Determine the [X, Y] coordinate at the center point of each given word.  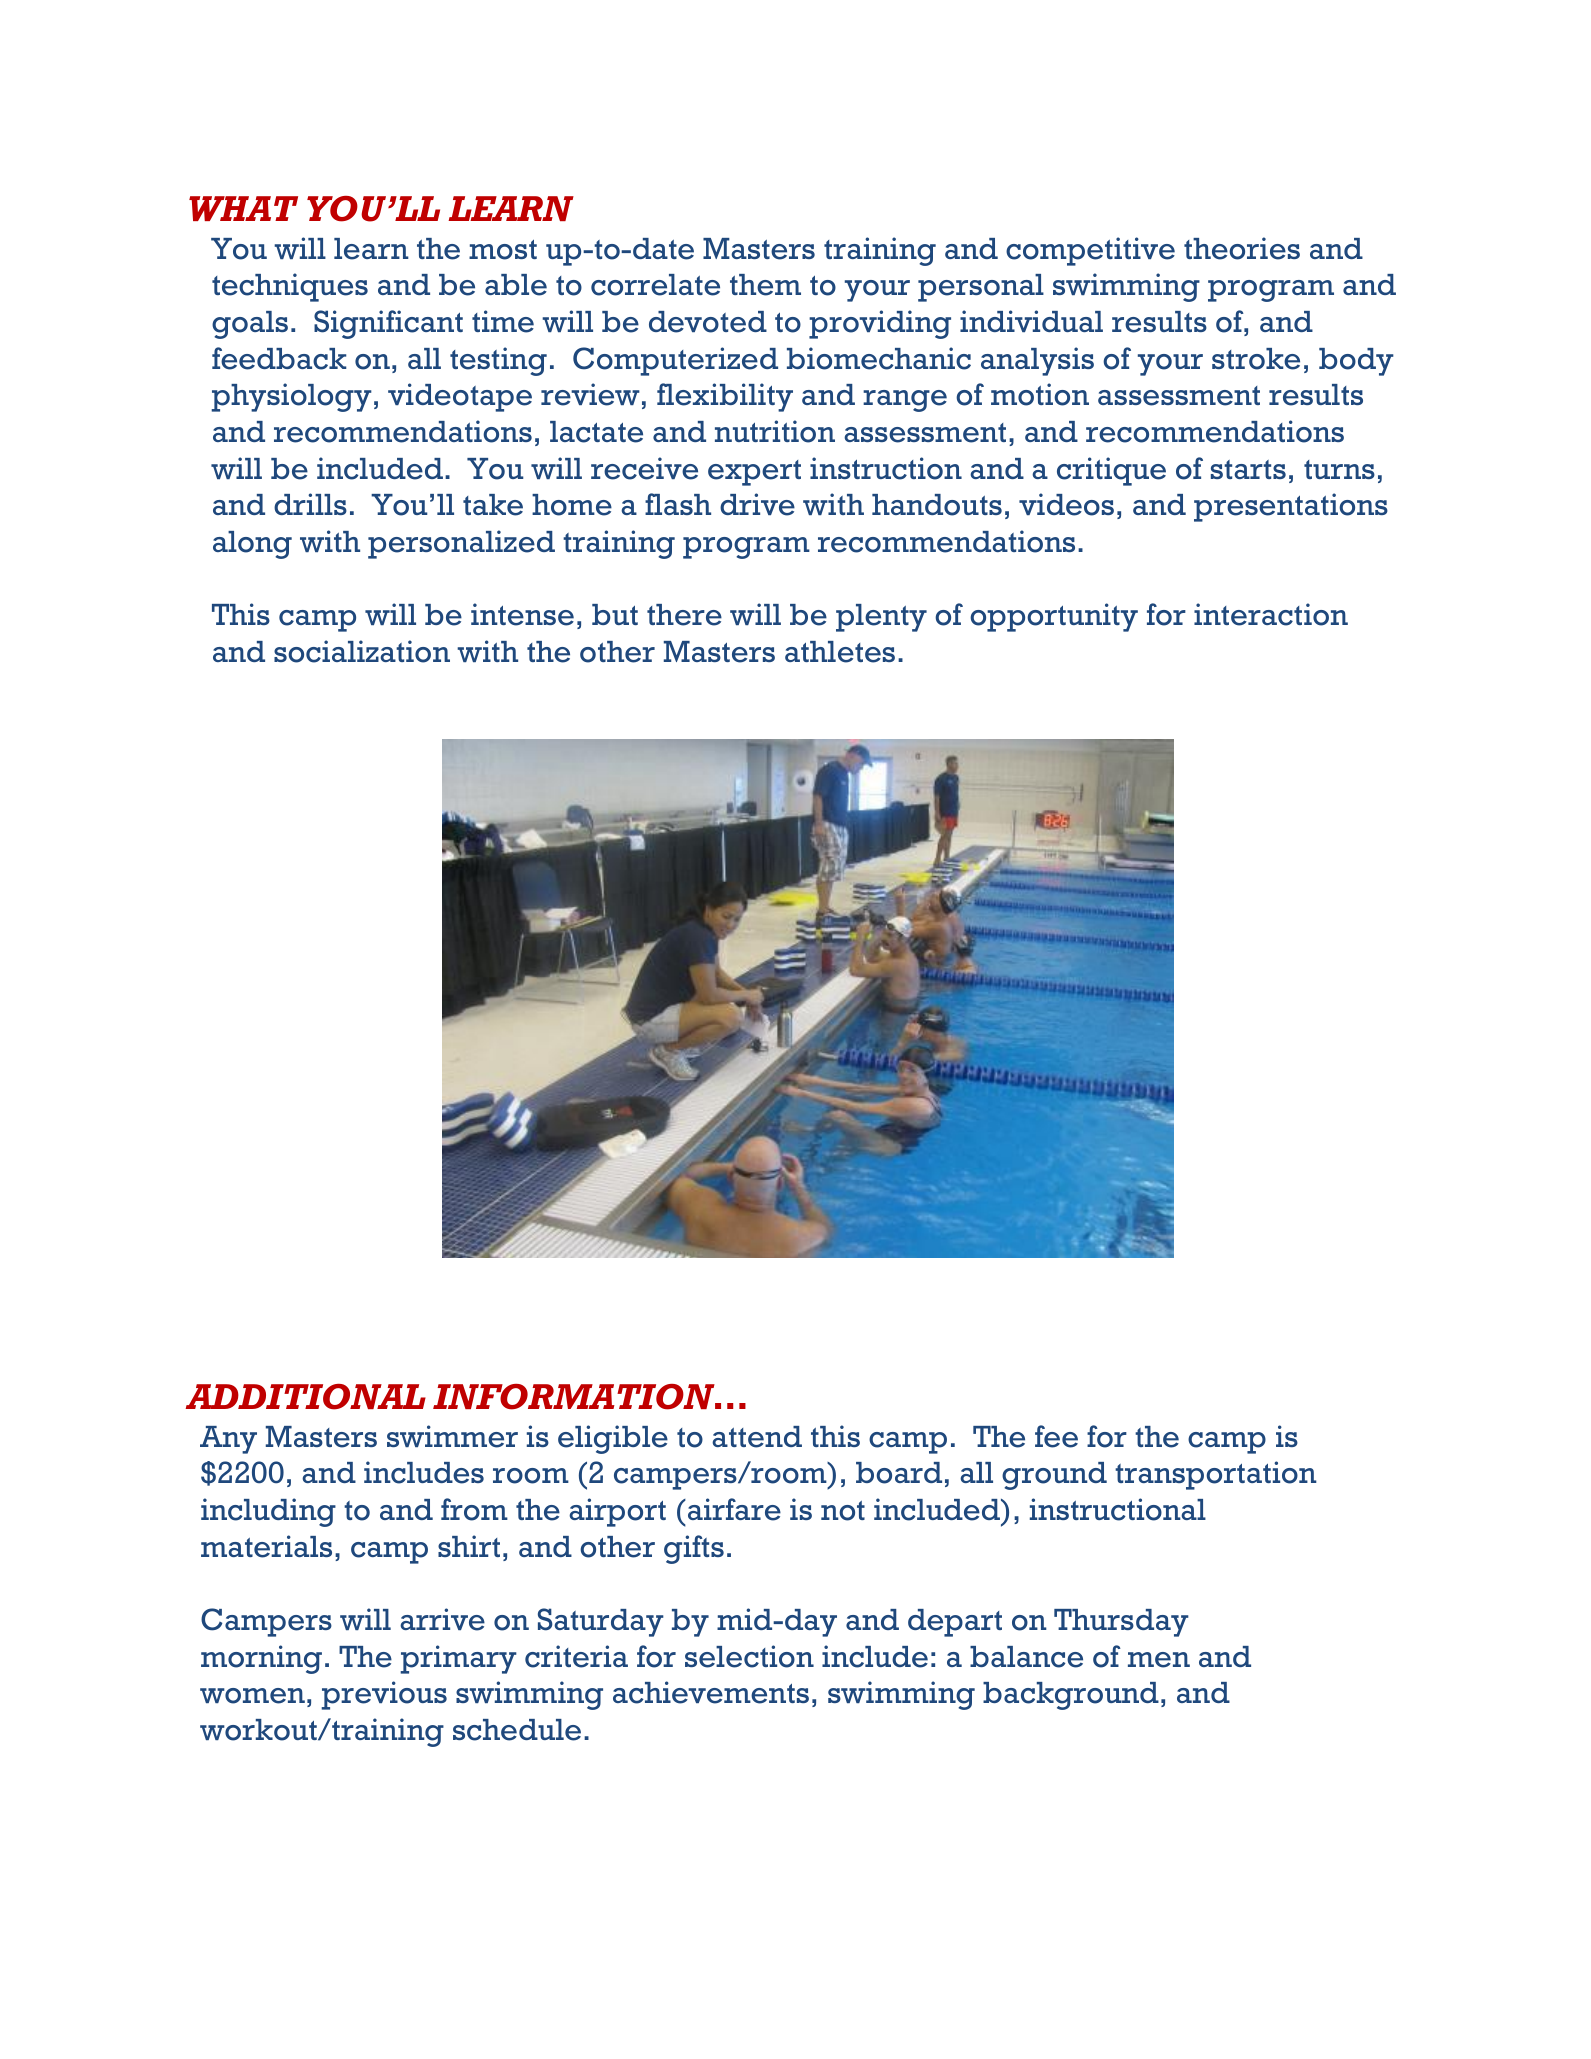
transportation [1216, 1475]
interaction [1271, 614]
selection [749, 1656]
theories [1242, 248]
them [765, 285]
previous [384, 1695]
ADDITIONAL [306, 1397]
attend [757, 1437]
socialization [362, 651]
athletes [840, 652]
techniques [290, 287]
